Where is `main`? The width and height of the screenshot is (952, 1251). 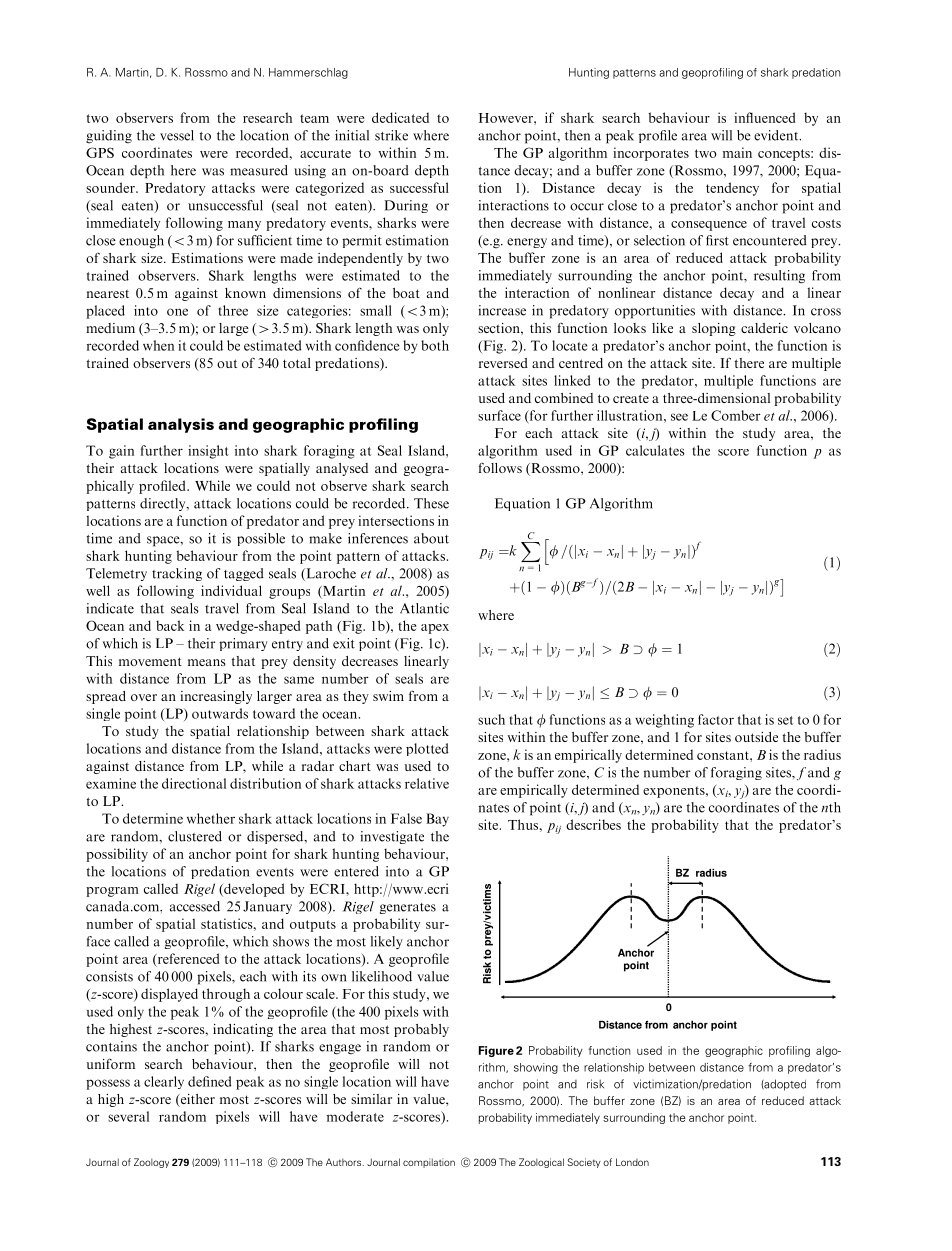
main is located at coordinates (737, 152).
